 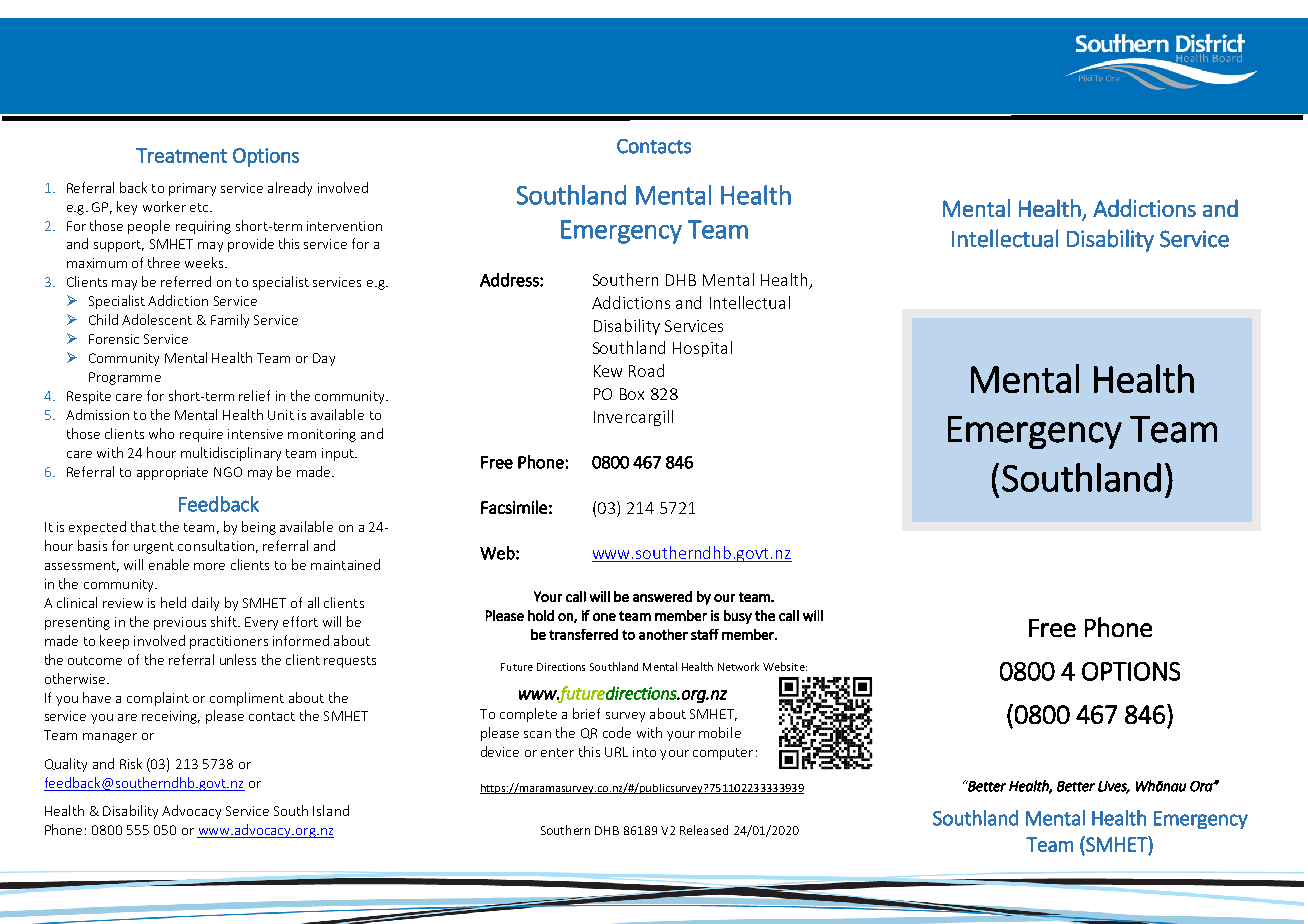 I want to click on Facsimile, so click(x=514, y=507).
